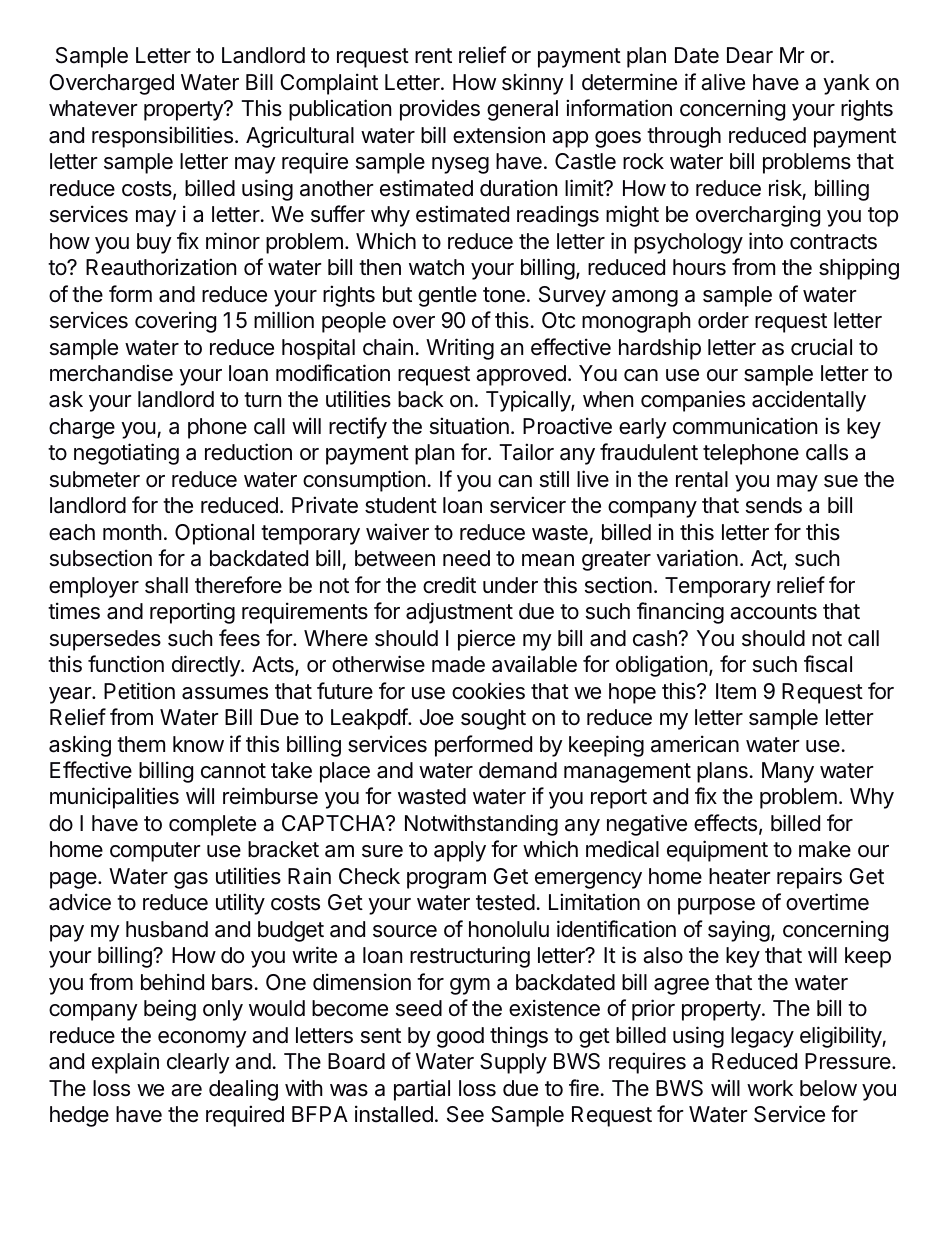  Describe the element at coordinates (809, 401) in the screenshot. I see `accidentally` at that location.
